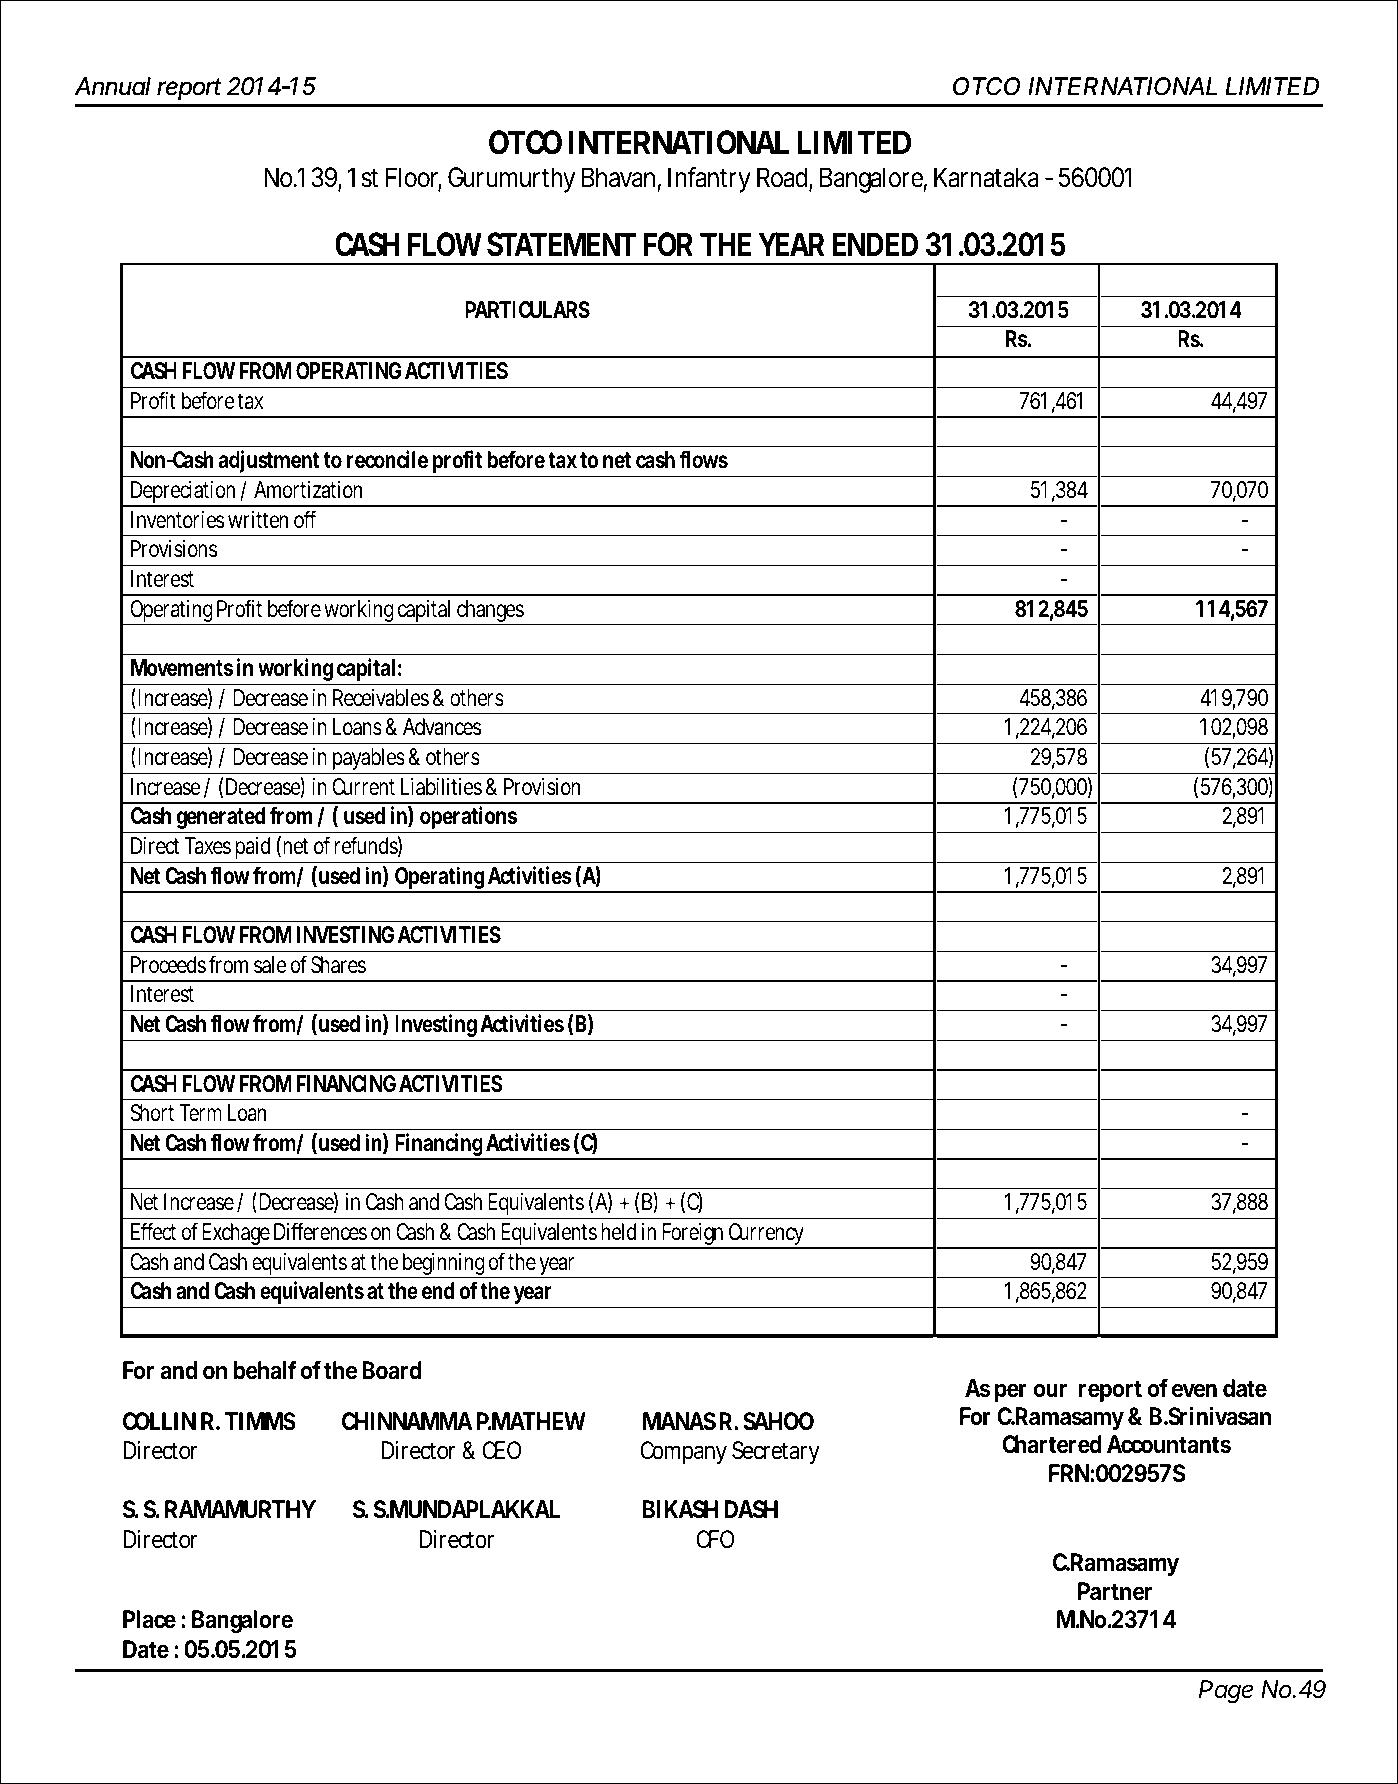 The height and width of the image is (1784, 1398). What do you see at coordinates (490, 612) in the image?
I see `changes` at bounding box center [490, 612].
